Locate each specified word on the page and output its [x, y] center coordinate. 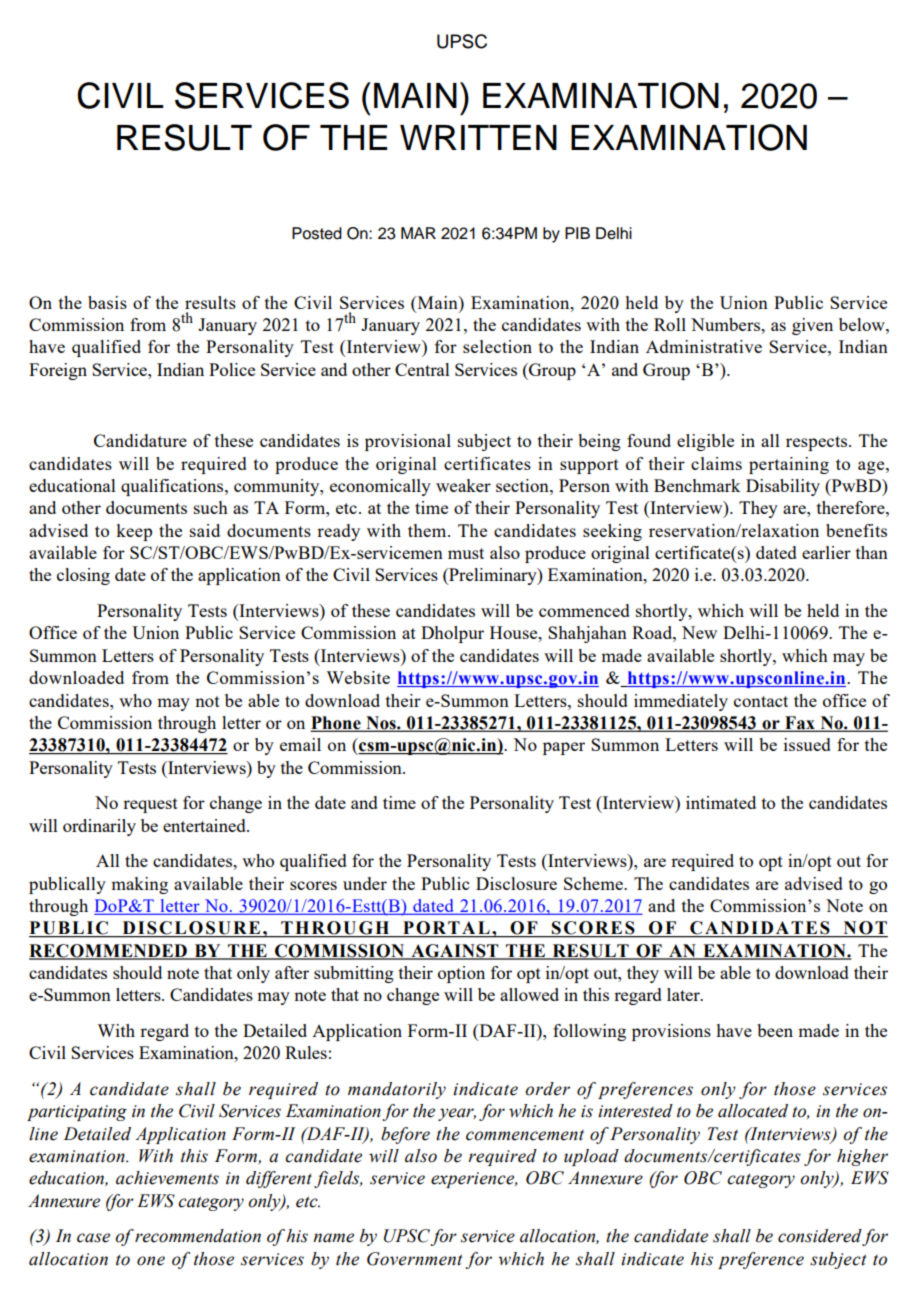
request [150, 805]
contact [761, 701]
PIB [577, 233]
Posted [317, 233]
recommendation [198, 1236]
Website [358, 677]
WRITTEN [478, 137]
